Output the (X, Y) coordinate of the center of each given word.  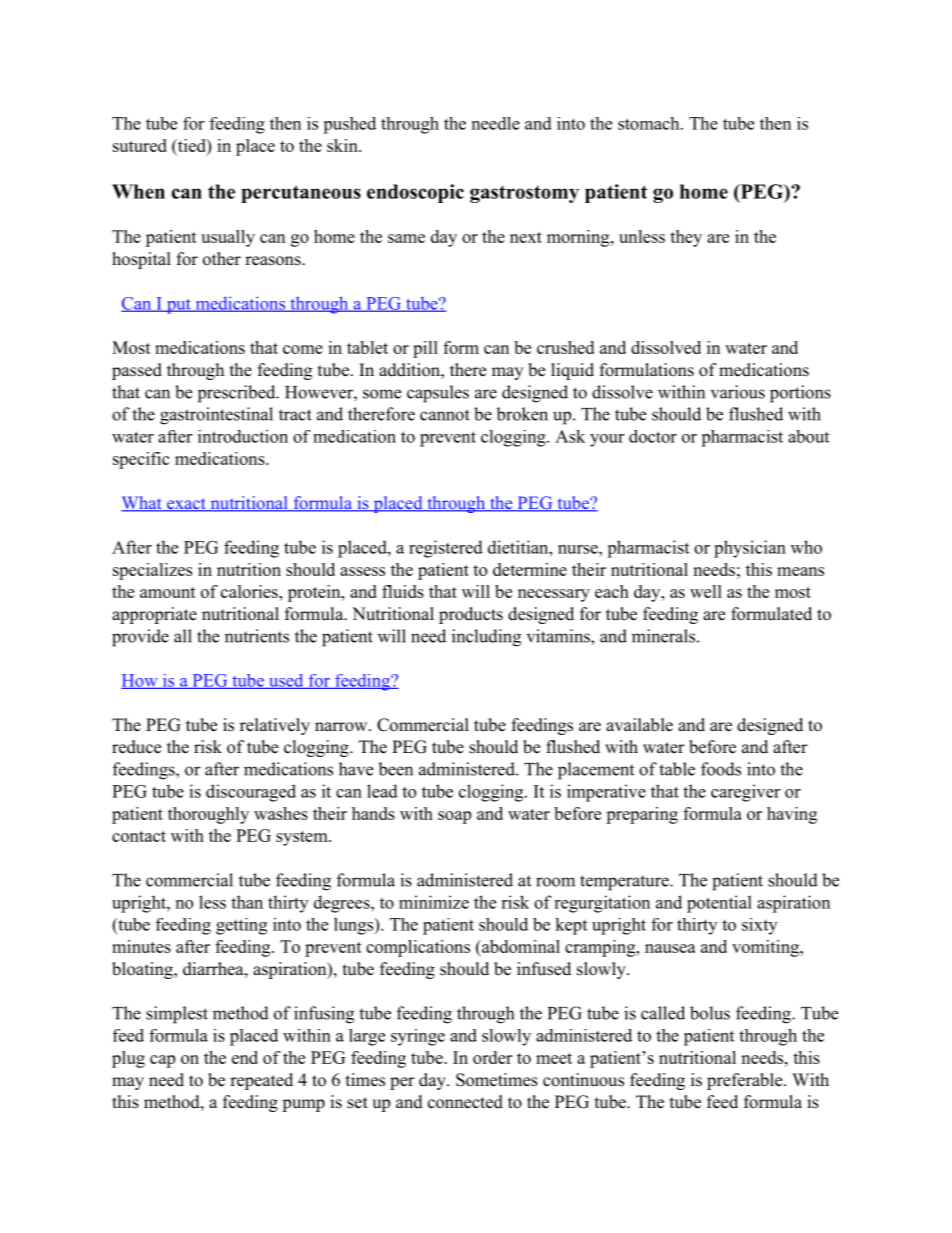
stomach (650, 123)
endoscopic (415, 193)
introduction (243, 436)
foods (721, 769)
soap (454, 817)
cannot (445, 415)
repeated (261, 1081)
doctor (653, 436)
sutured (140, 145)
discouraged (251, 793)
